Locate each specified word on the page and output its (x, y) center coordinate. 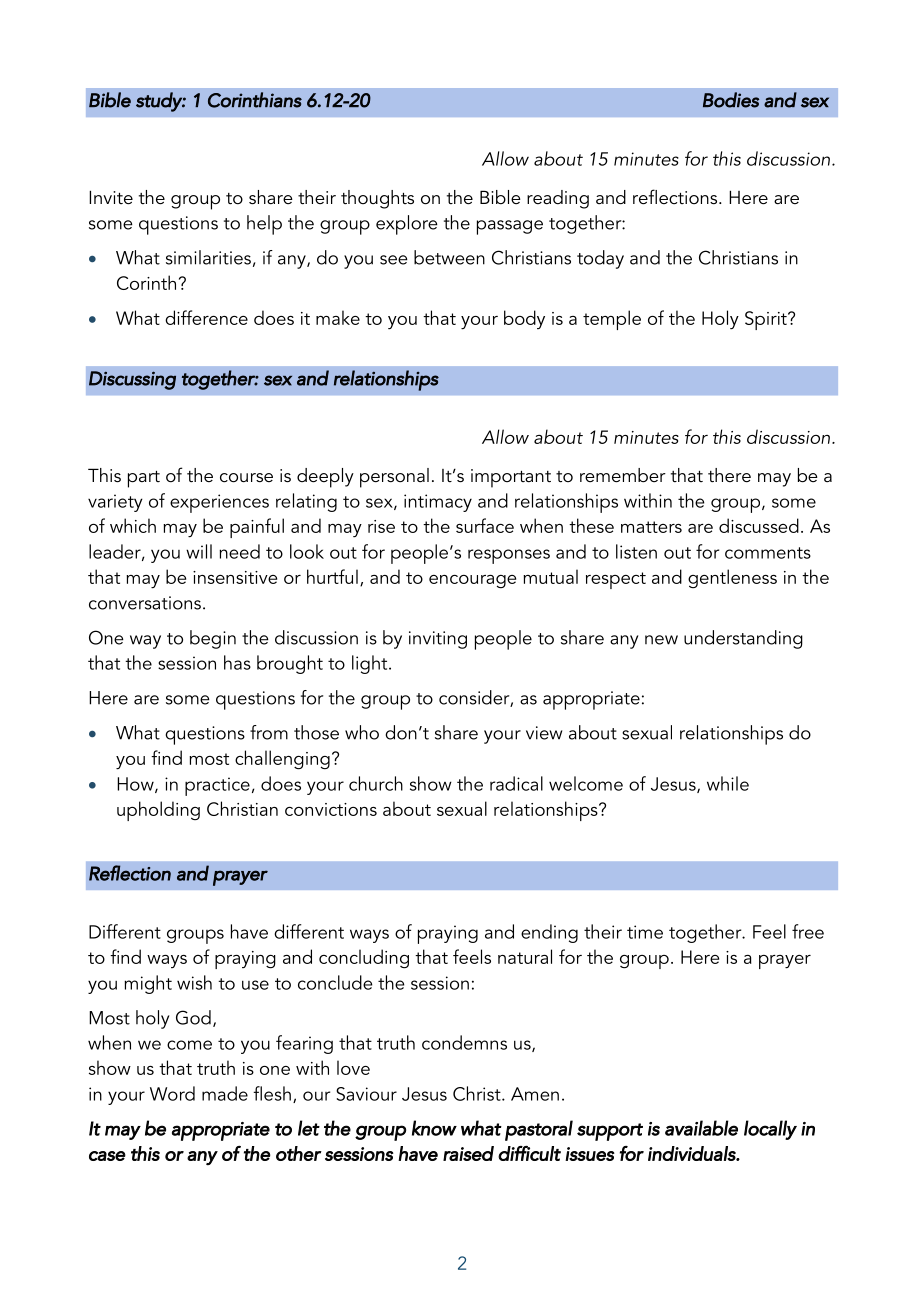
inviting (438, 640)
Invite (111, 197)
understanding (743, 639)
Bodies (731, 100)
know (434, 1128)
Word (172, 1093)
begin (213, 639)
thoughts (377, 199)
